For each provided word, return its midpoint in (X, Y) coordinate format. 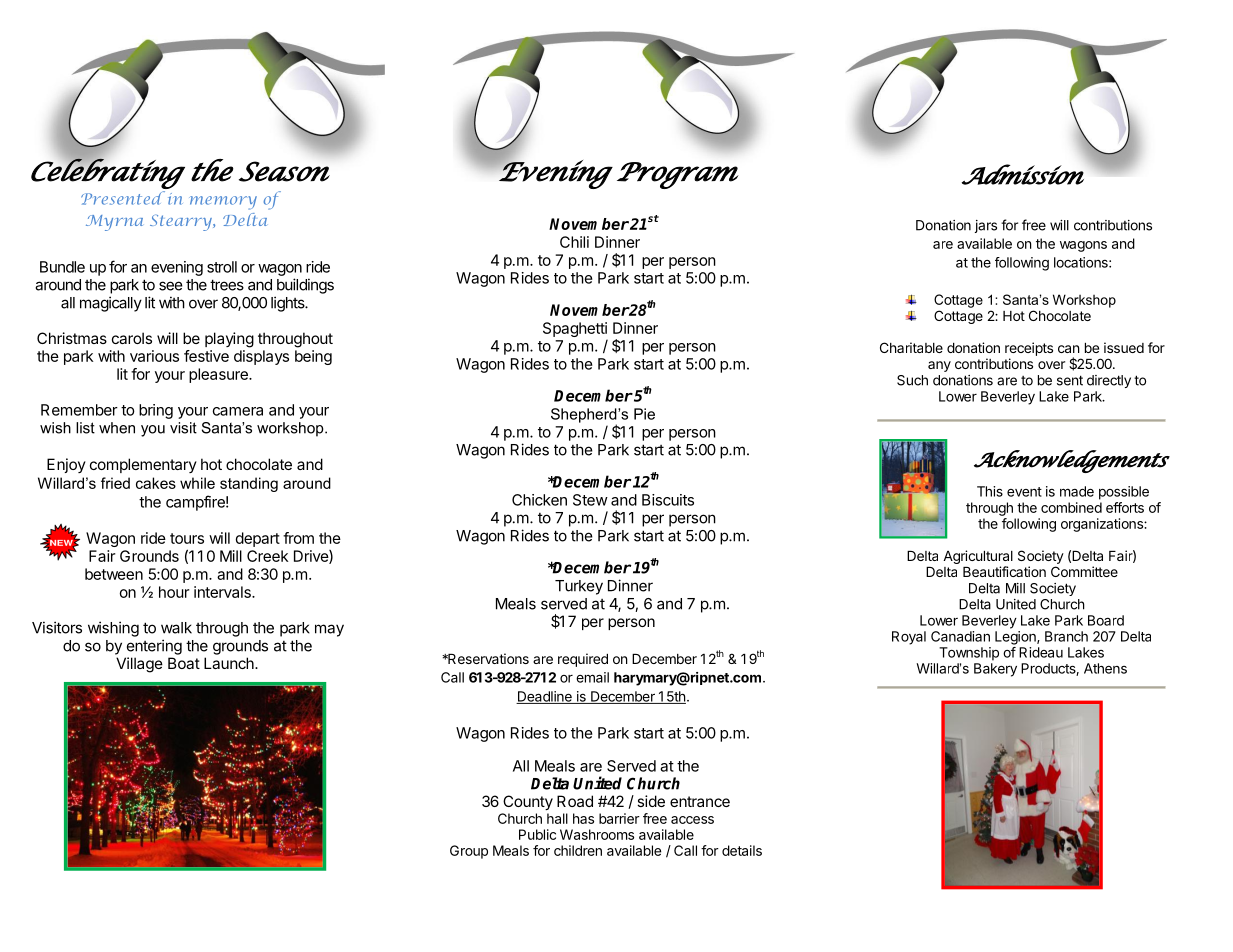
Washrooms (597, 834)
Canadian (960, 636)
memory (223, 203)
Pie (644, 414)
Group (469, 852)
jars (986, 226)
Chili (574, 242)
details (742, 850)
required (583, 660)
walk (176, 628)
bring (156, 411)
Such (912, 380)
